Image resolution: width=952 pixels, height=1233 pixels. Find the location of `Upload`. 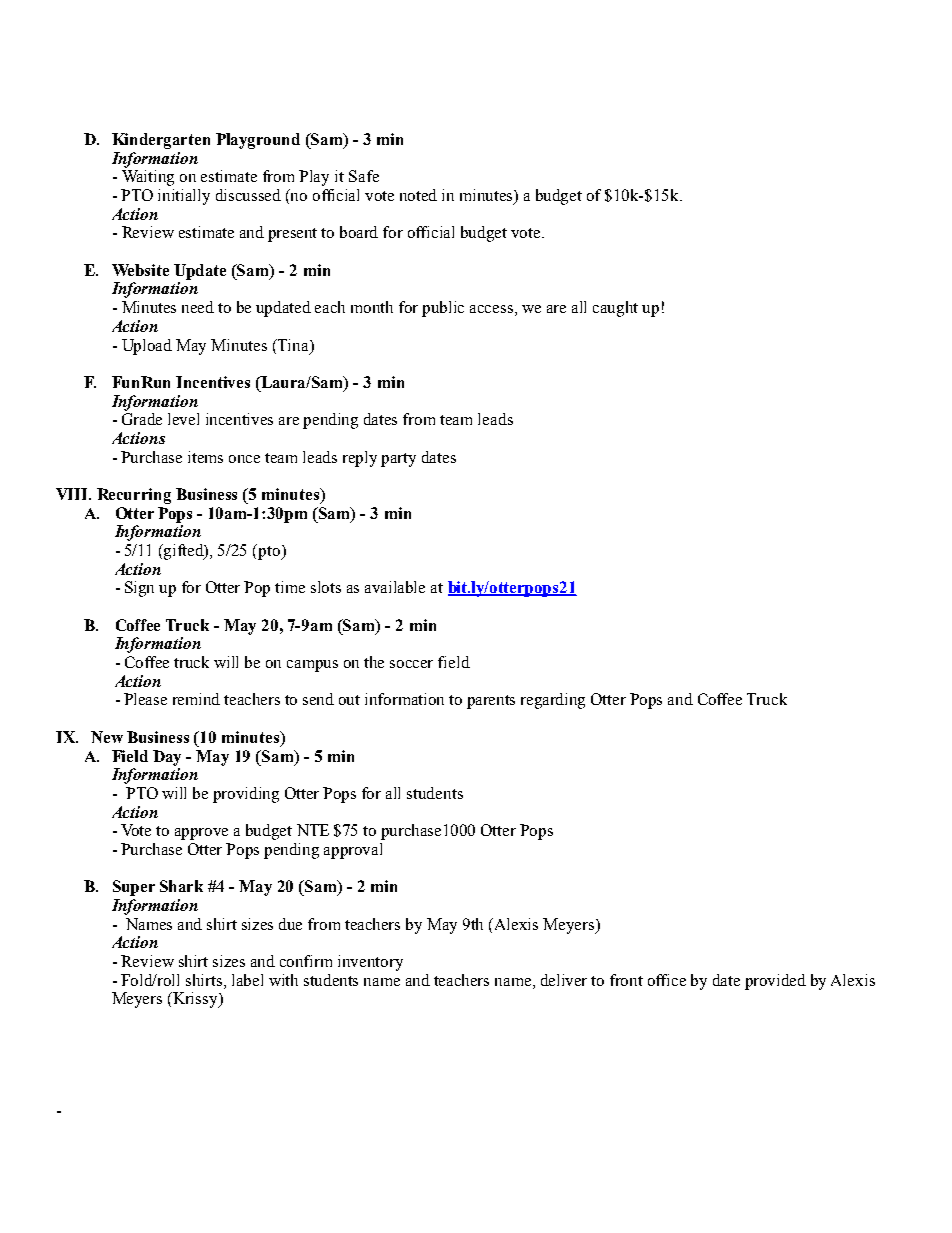

Upload is located at coordinates (147, 347).
